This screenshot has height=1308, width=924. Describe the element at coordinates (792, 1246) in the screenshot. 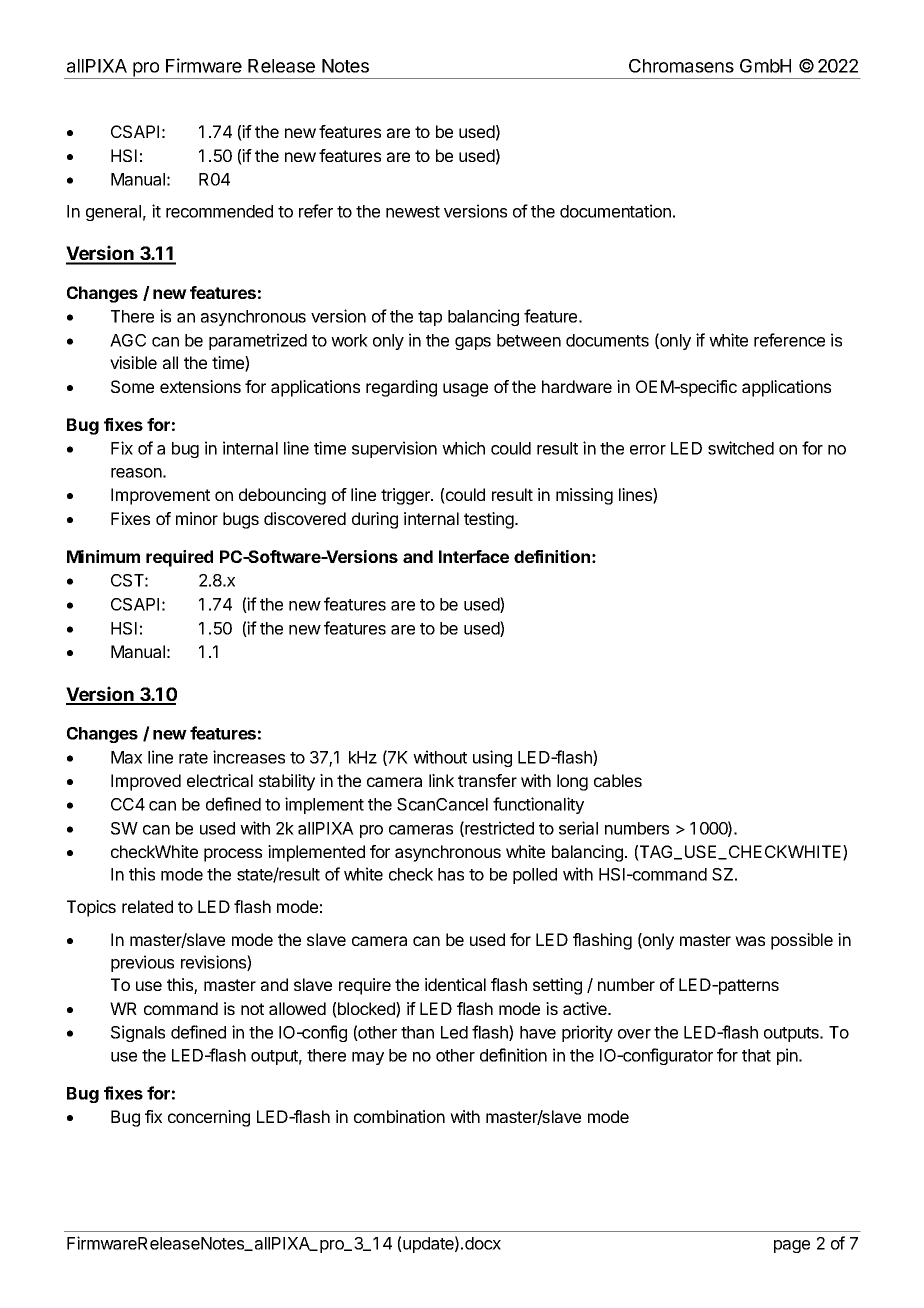

I see `page` at that location.
